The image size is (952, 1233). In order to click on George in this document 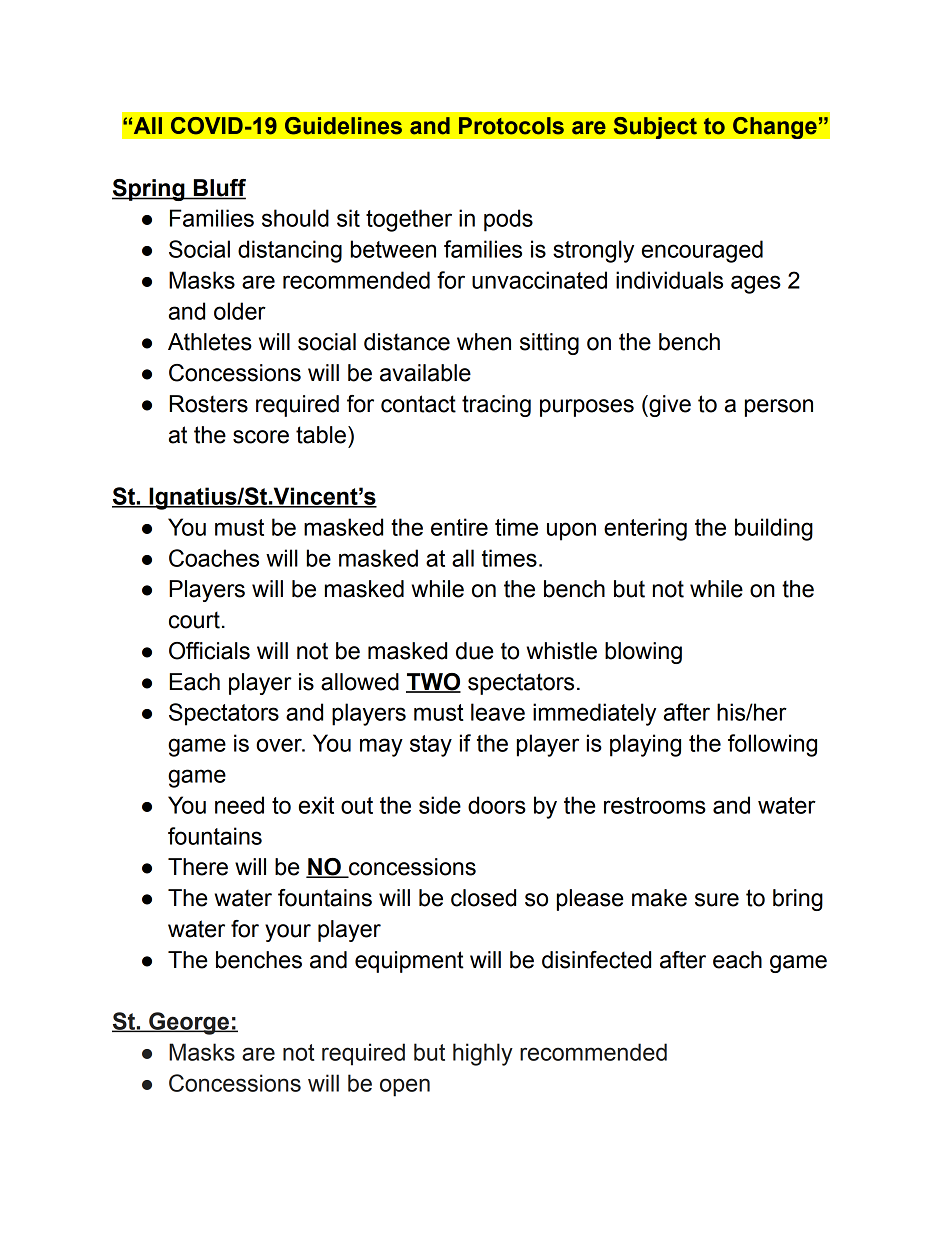, I will do `click(189, 1023)`.
